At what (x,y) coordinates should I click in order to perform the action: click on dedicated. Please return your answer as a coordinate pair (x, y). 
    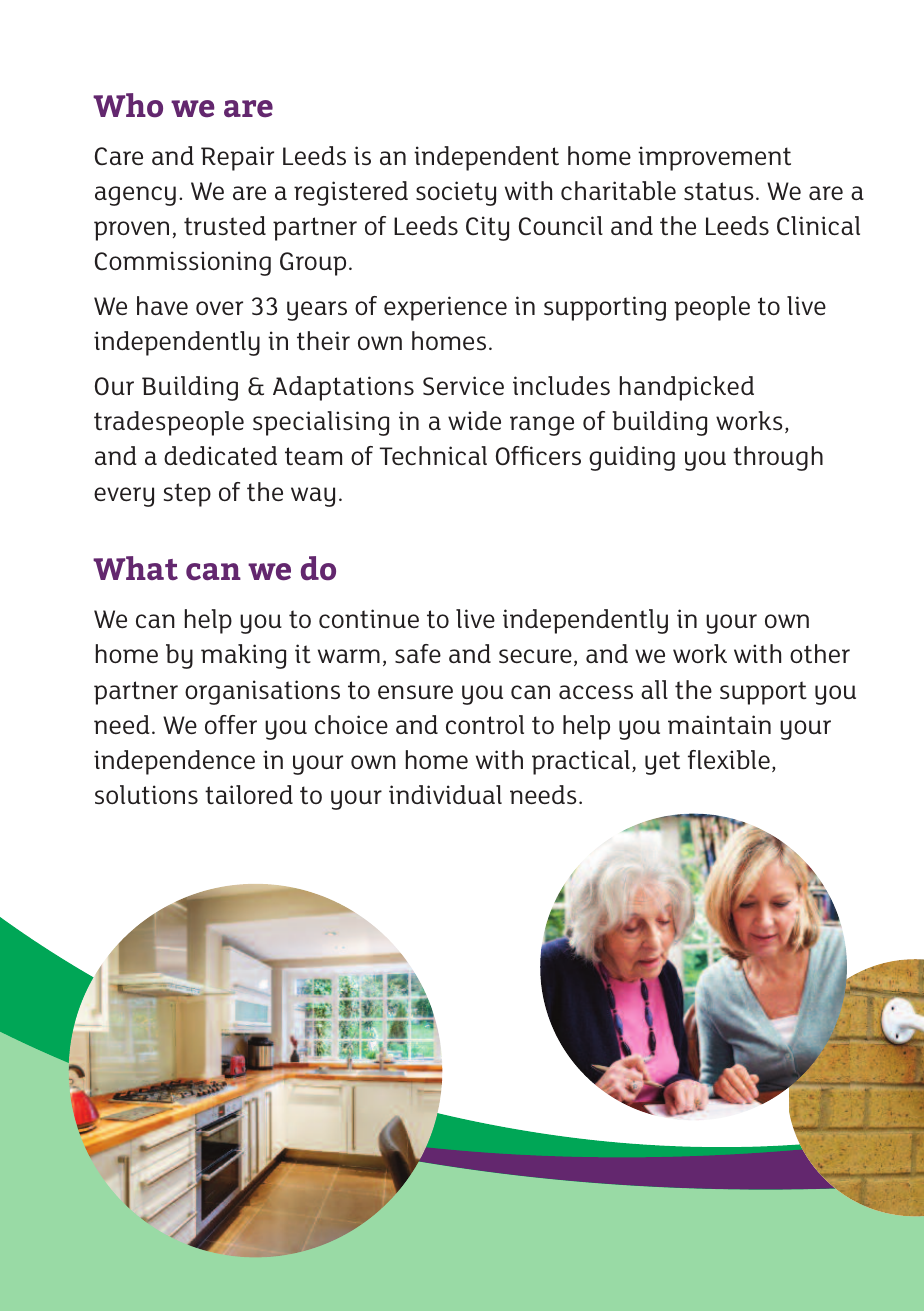
    Looking at the image, I should click on (220, 455).
